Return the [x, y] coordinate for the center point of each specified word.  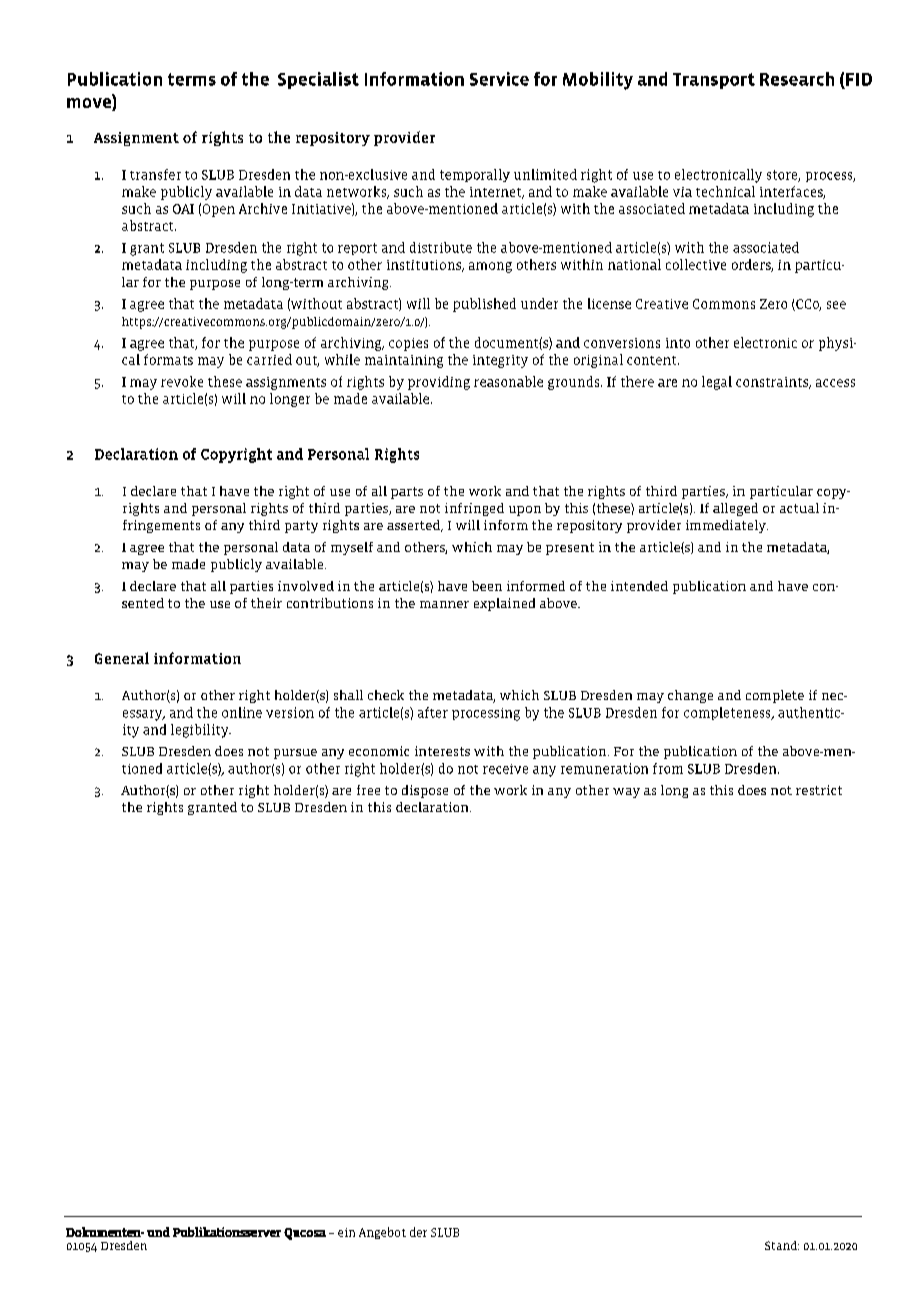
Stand [782, 1245]
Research [797, 79]
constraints [773, 383]
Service [499, 79]
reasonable [508, 381]
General [122, 658]
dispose [425, 791]
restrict [819, 790]
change [690, 696]
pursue [295, 754]
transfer [155, 174]
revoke [182, 381]
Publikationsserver [227, 1232]
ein [346, 1232]
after [433, 712]
